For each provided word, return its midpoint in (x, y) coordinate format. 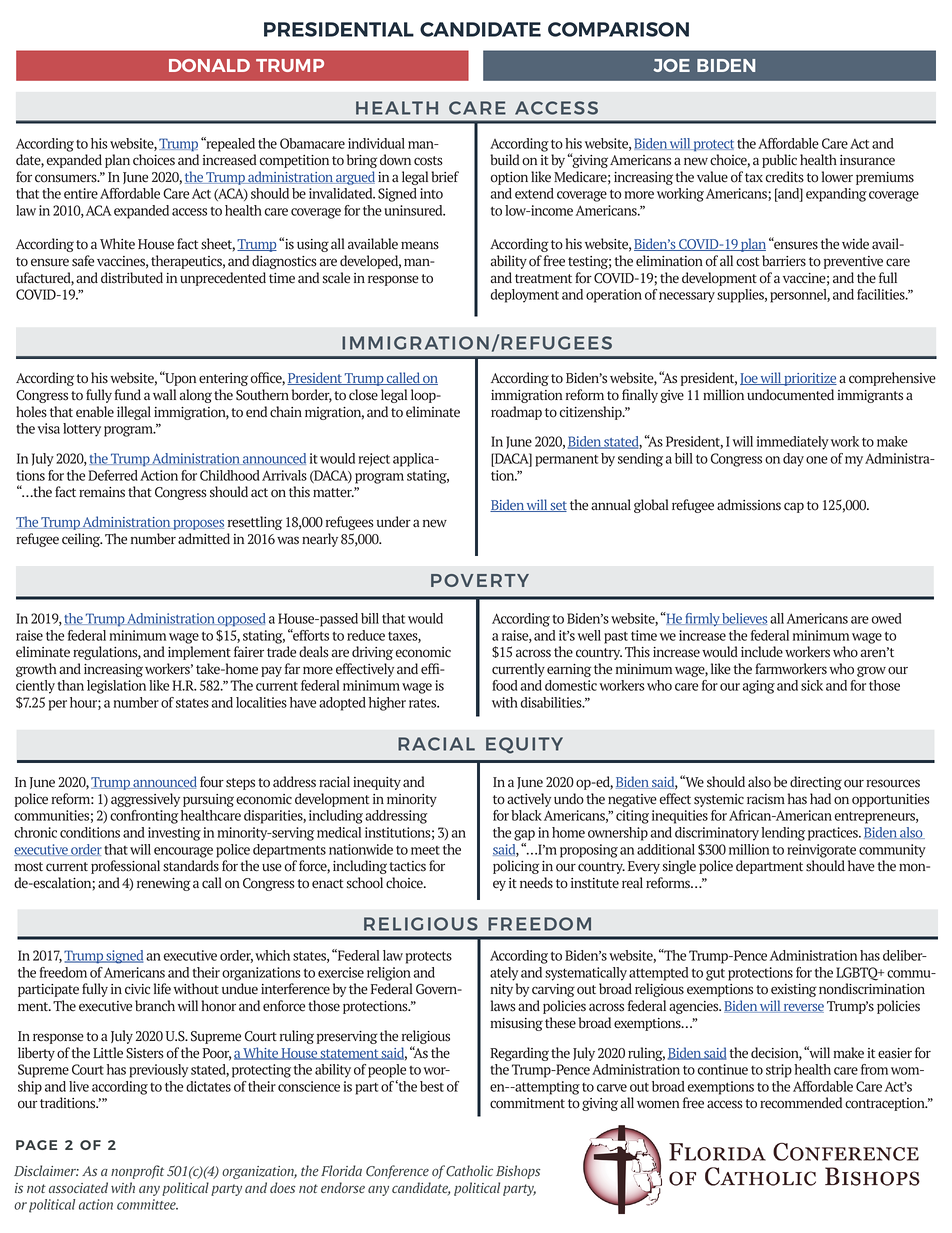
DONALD (209, 65)
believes (743, 619)
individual (376, 143)
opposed (240, 620)
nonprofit (137, 1172)
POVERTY (480, 580)
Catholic (469, 1170)
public (779, 161)
